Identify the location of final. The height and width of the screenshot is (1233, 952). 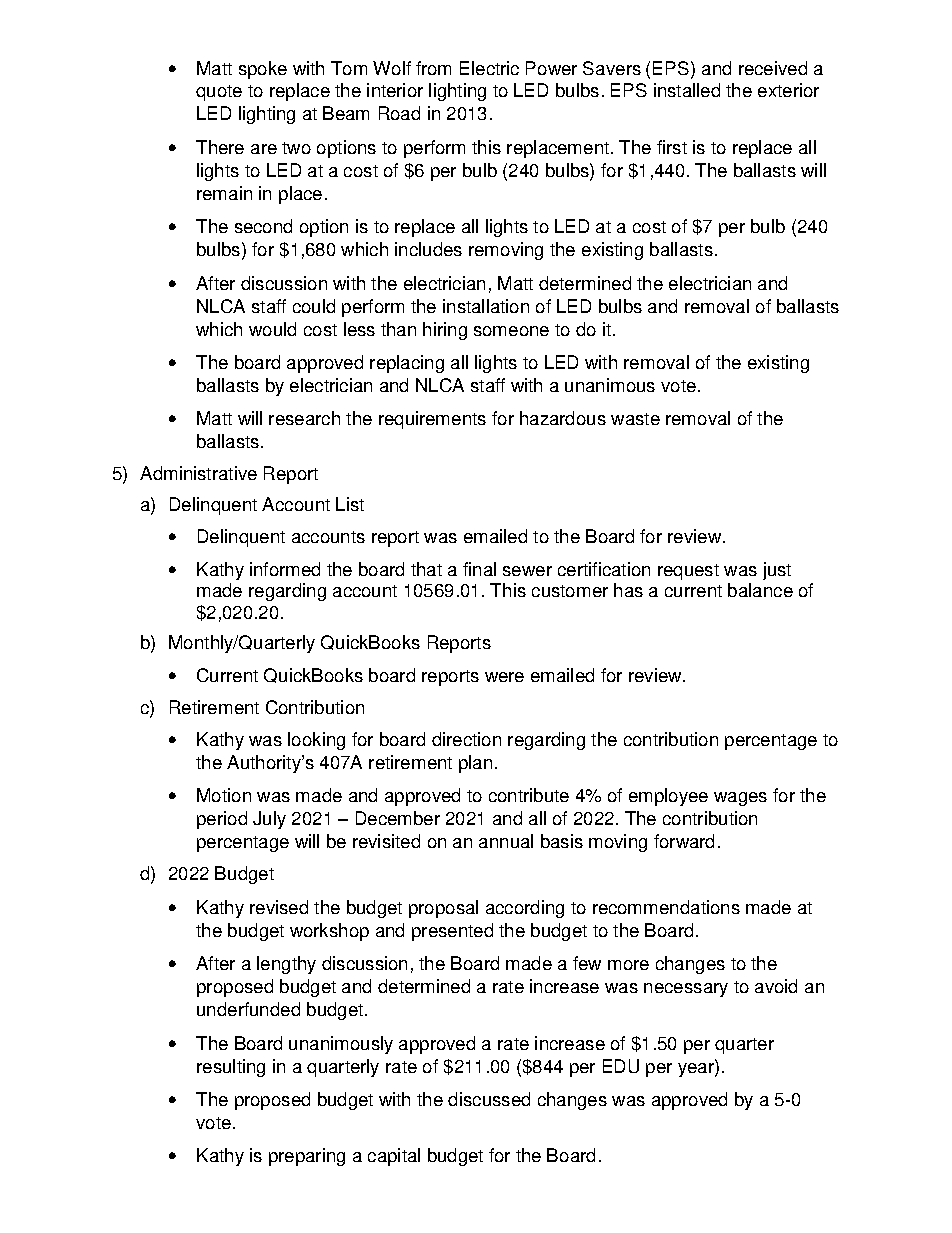
(479, 569).
